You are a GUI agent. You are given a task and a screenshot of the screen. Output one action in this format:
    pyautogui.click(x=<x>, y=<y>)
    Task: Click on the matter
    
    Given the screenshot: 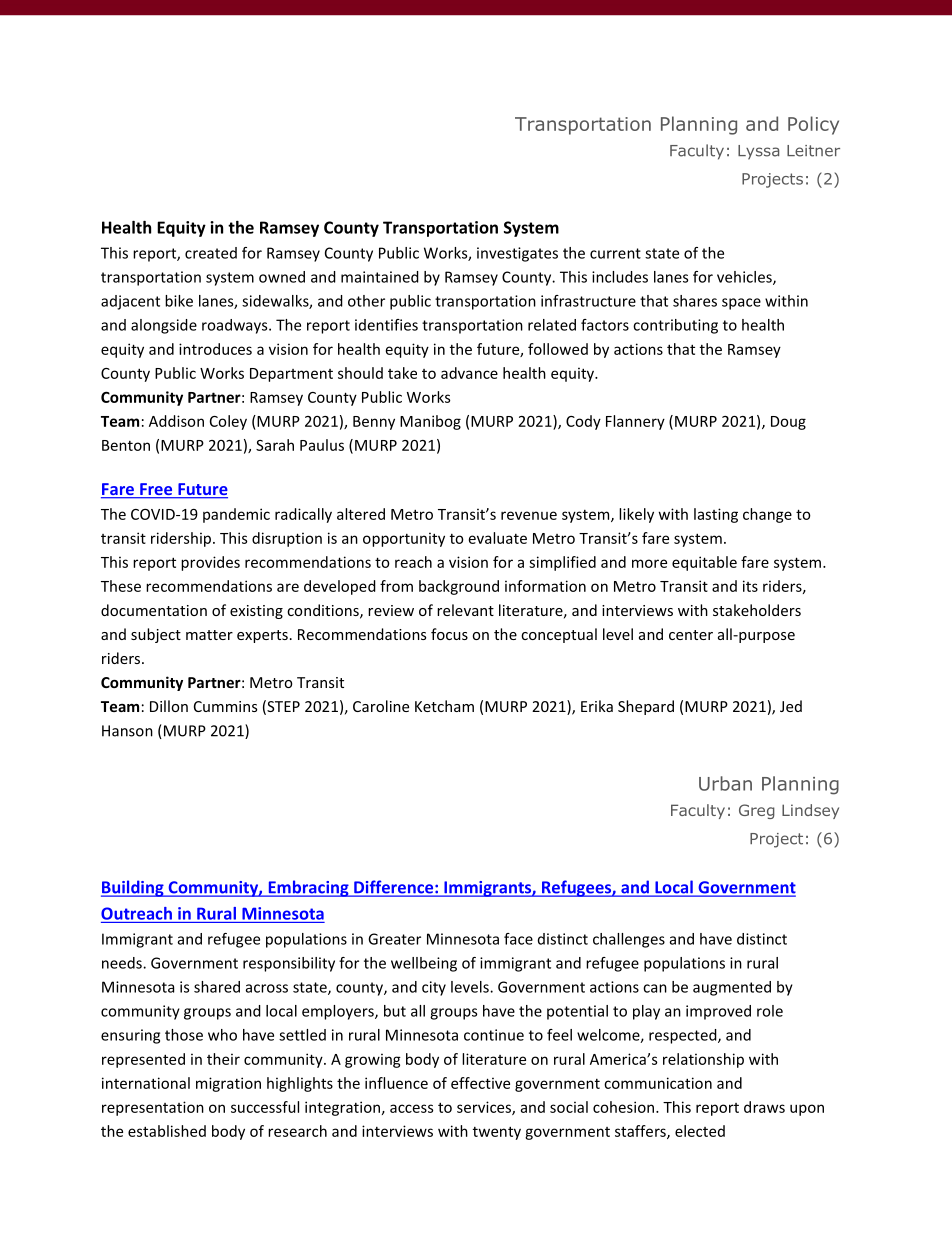 What is the action you would take?
    pyautogui.click(x=209, y=635)
